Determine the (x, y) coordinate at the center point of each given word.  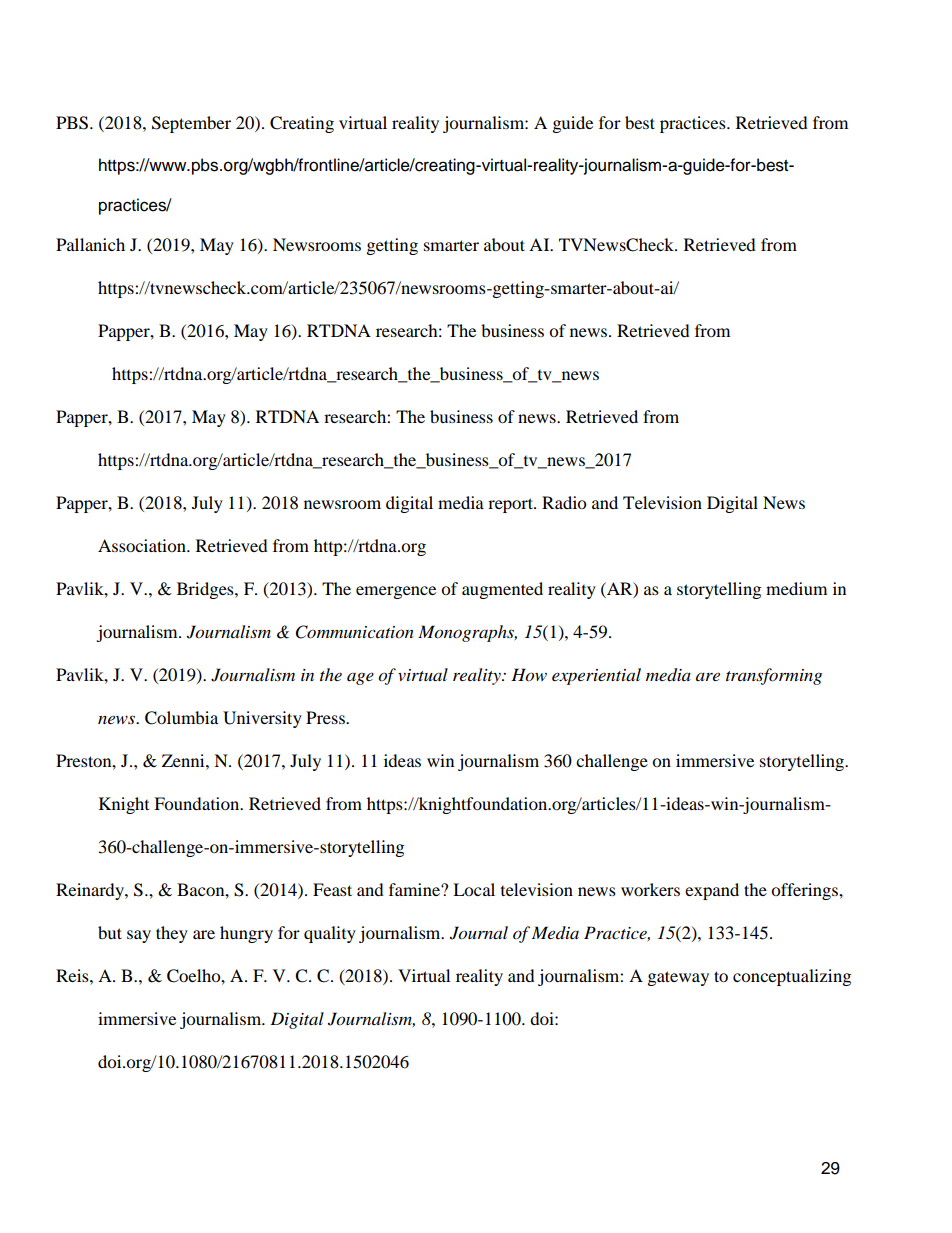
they (172, 934)
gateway (678, 978)
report (511, 505)
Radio (564, 502)
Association (143, 545)
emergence (396, 592)
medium (796, 588)
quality (330, 934)
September (191, 124)
